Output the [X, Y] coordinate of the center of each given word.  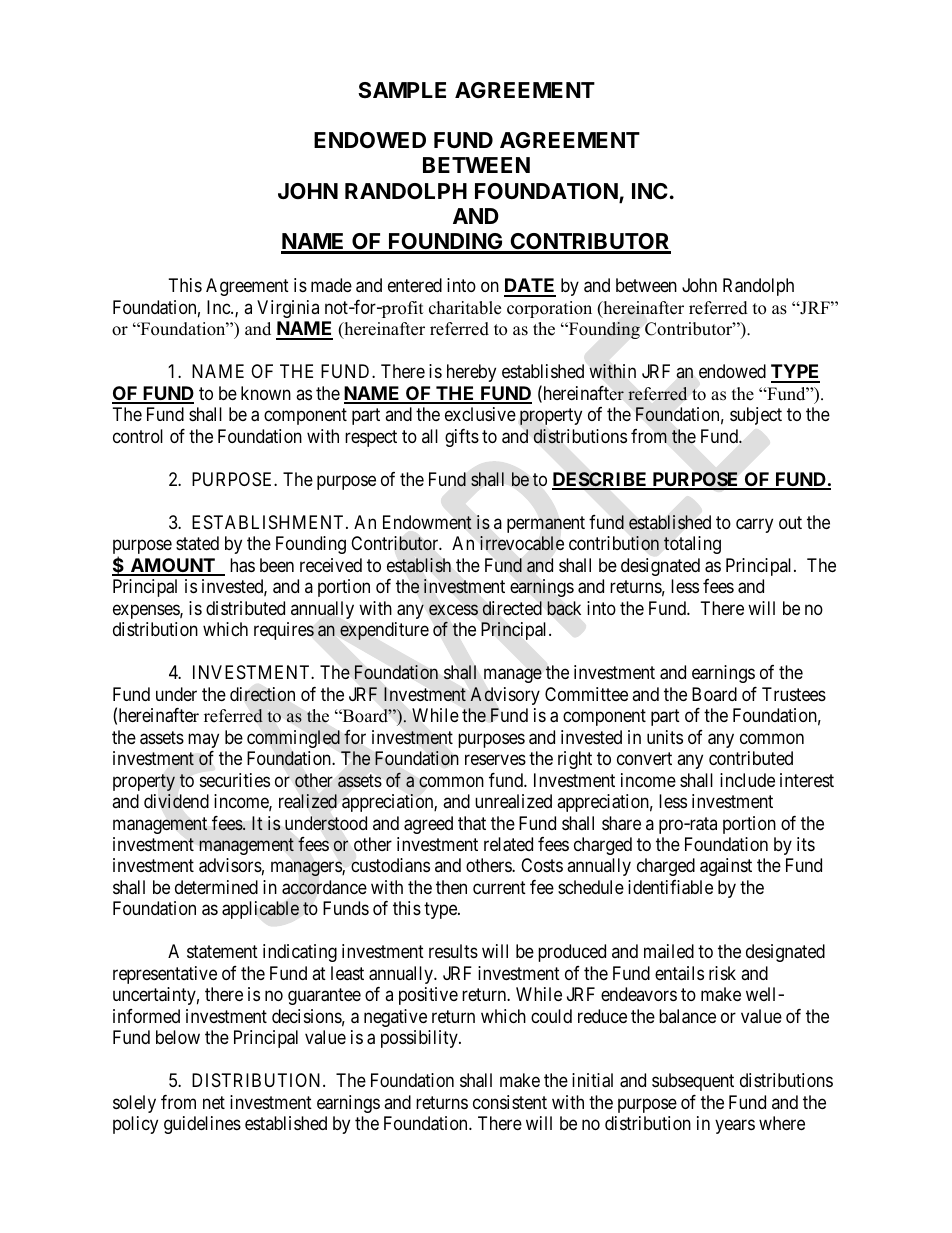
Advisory [505, 696]
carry [754, 525]
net [214, 1102]
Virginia [288, 309]
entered [415, 285]
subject [756, 416]
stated [197, 543]
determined [216, 887]
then [451, 887]
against [726, 867]
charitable [465, 308]
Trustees [794, 694]
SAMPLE [402, 90]
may [203, 740]
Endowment [427, 522]
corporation [549, 309]
